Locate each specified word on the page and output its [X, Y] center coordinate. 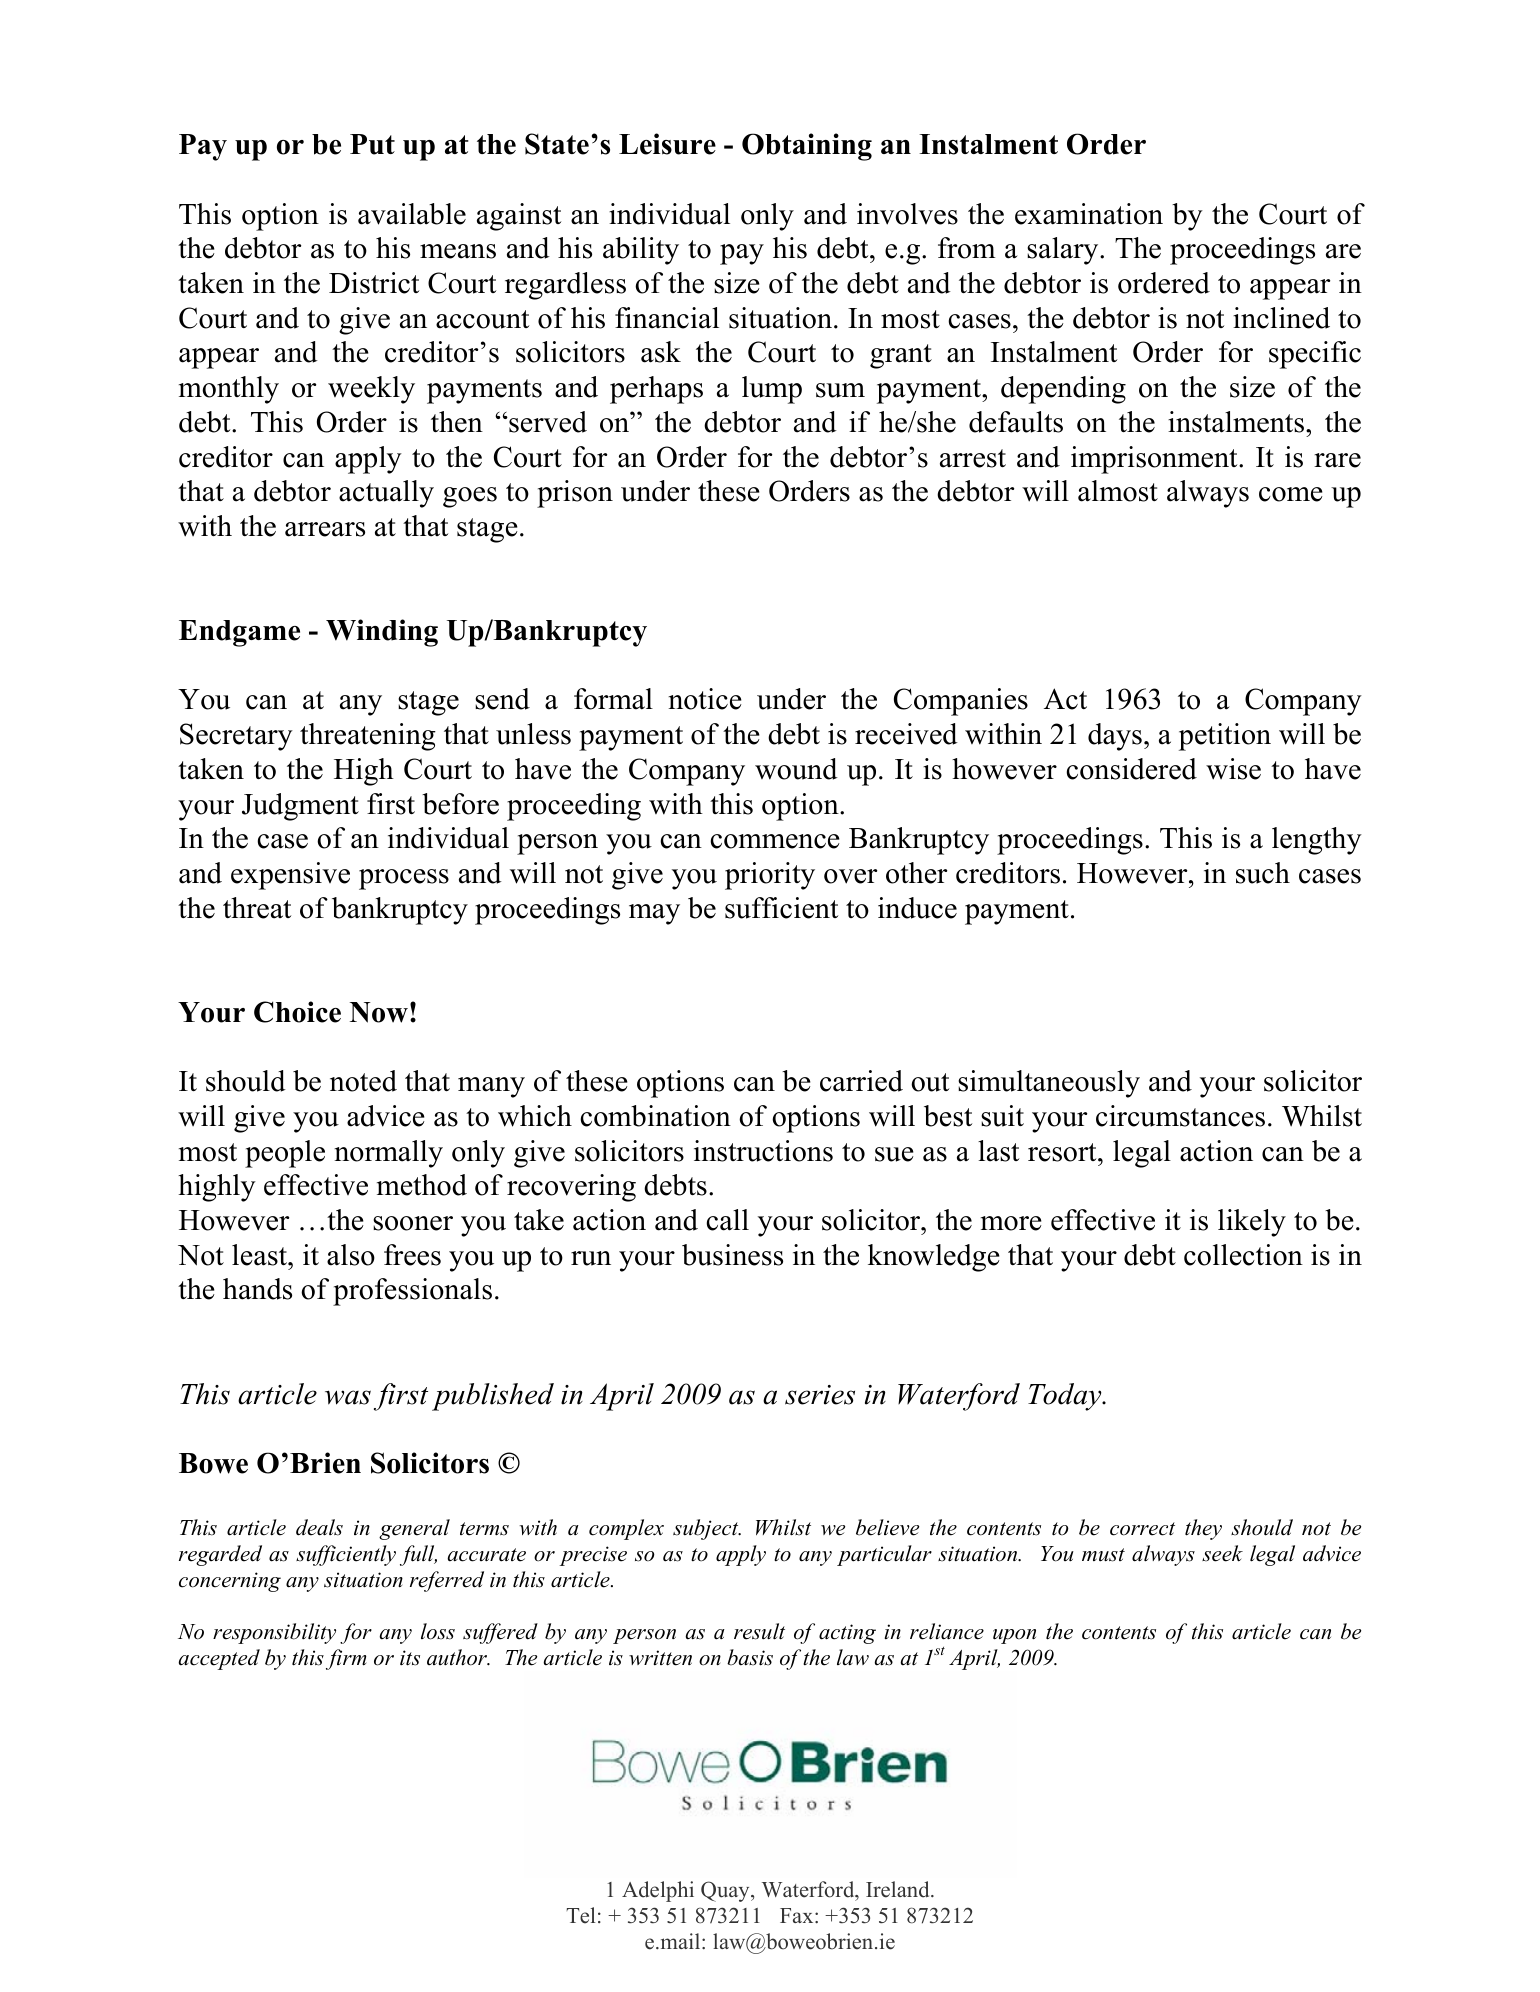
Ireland [899, 1889]
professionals [412, 1292]
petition [1225, 737]
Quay [726, 1891]
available [412, 214]
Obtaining [807, 147]
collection [1243, 1255]
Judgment [300, 807]
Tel [581, 1915]
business [732, 1255]
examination [1089, 214]
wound [796, 769]
